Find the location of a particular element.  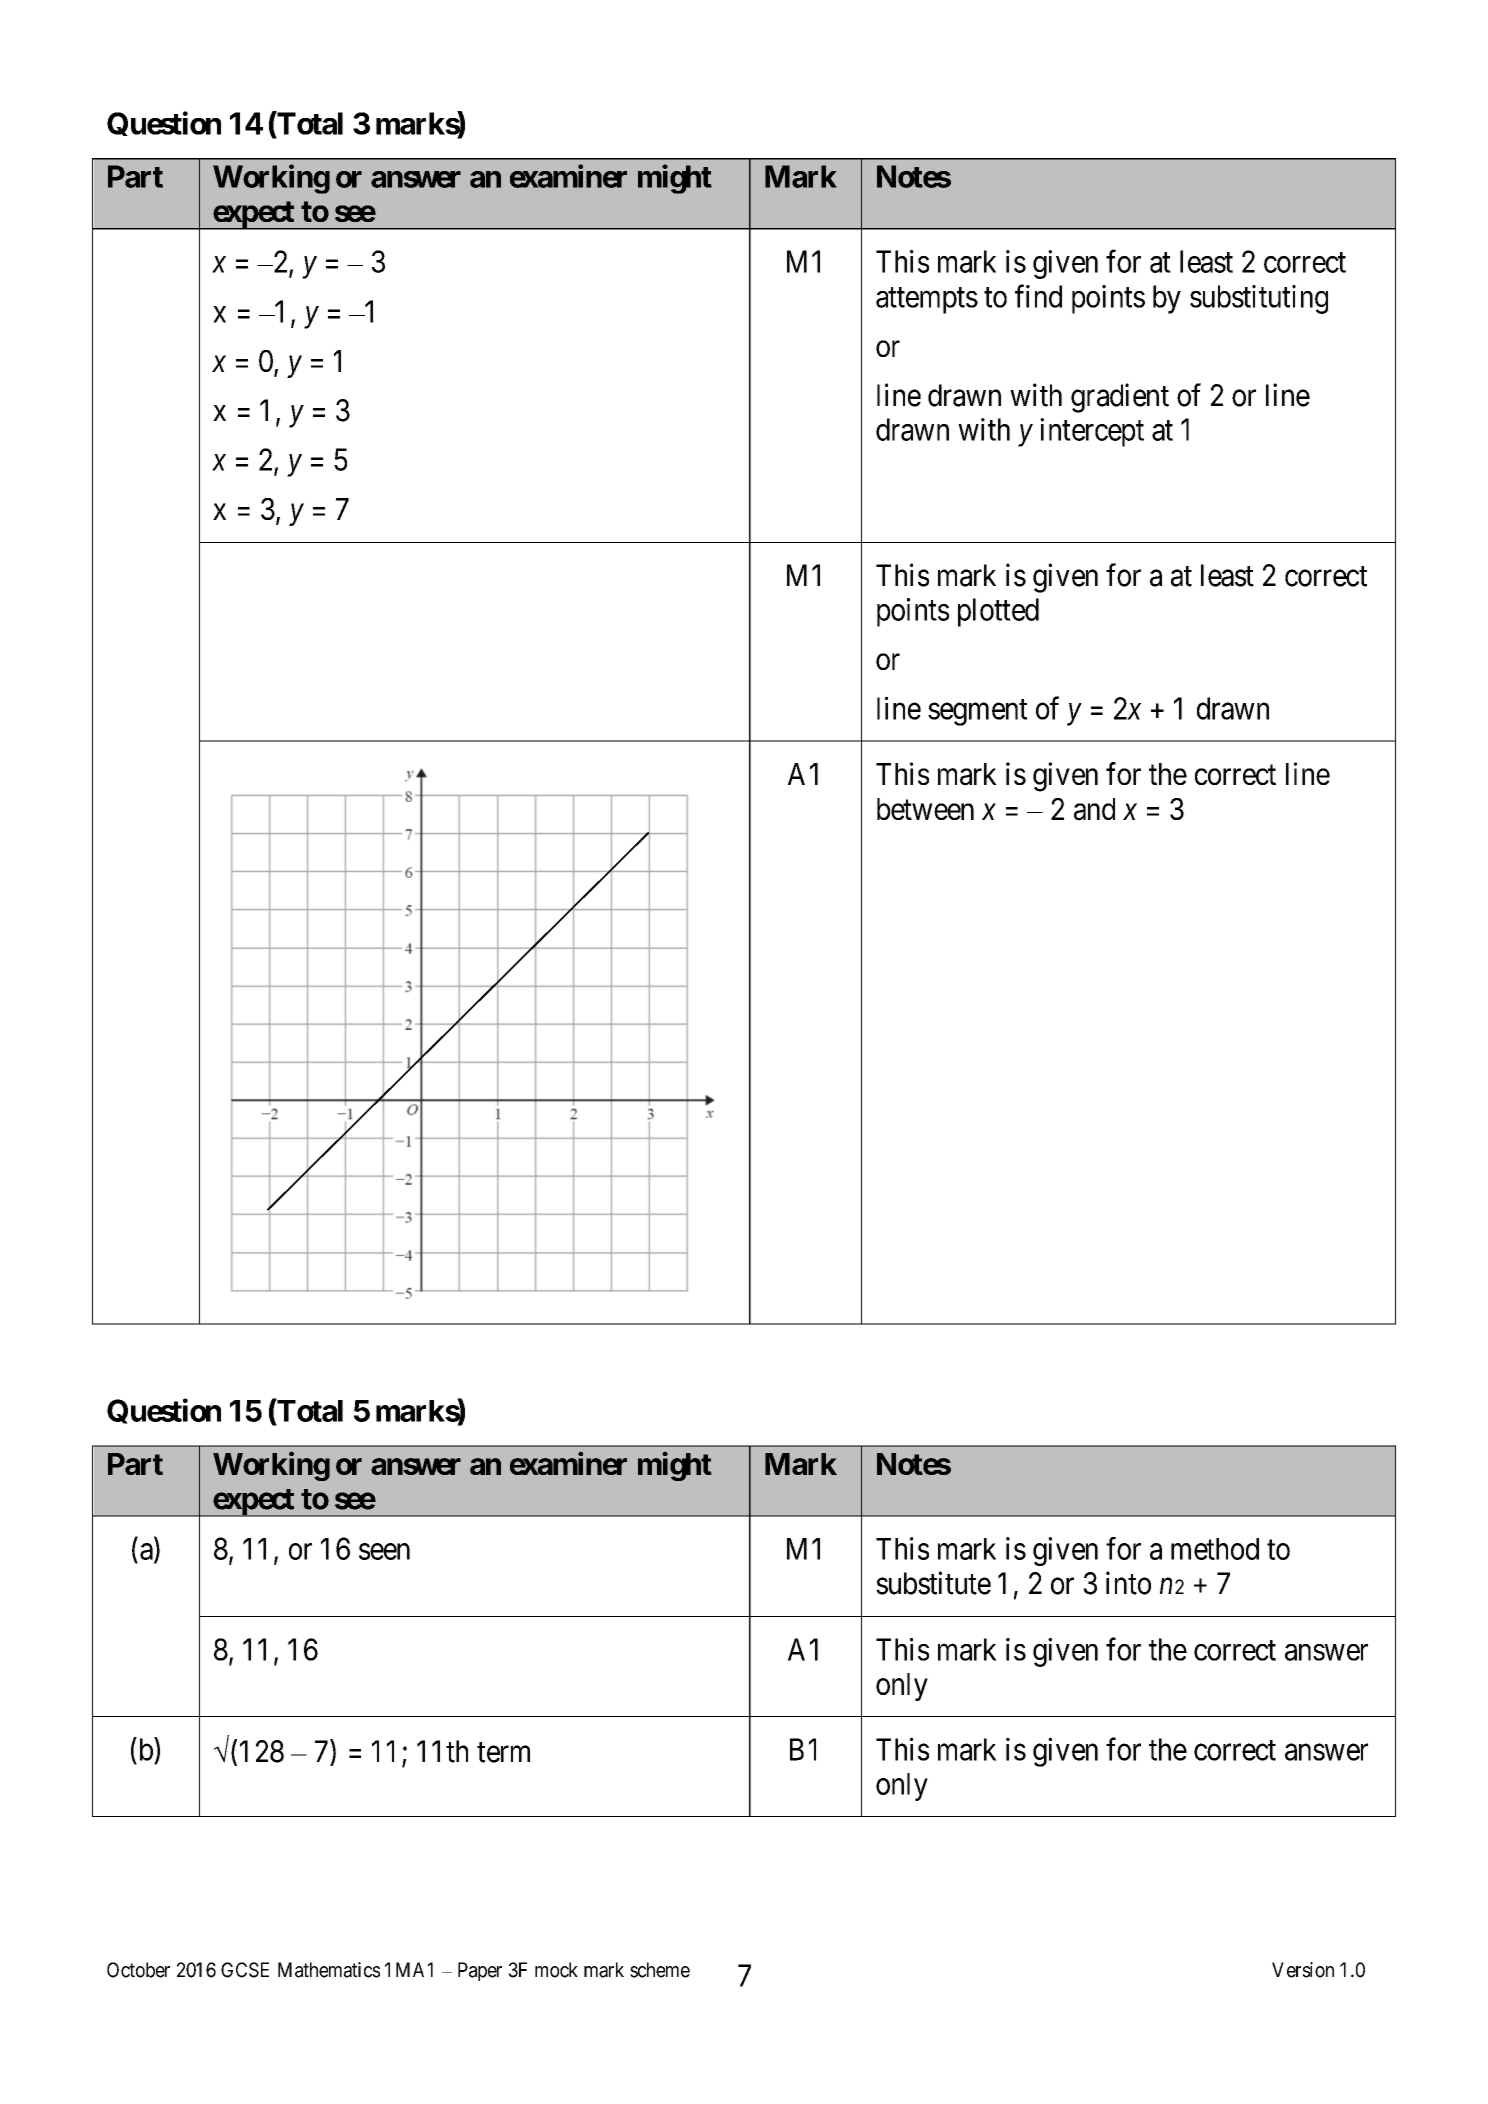

method is located at coordinates (1215, 1549).
